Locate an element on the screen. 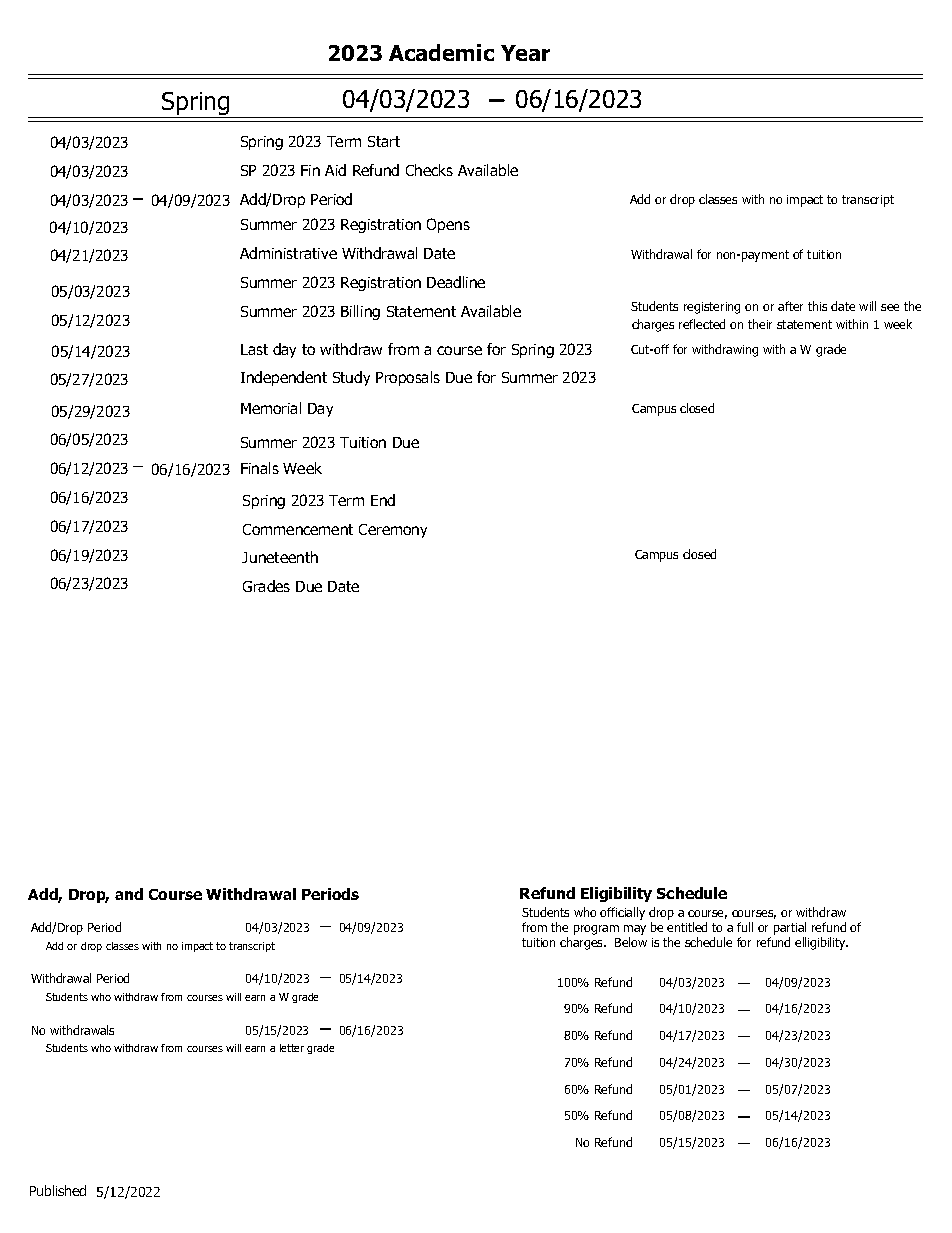  partial is located at coordinates (790, 928).
